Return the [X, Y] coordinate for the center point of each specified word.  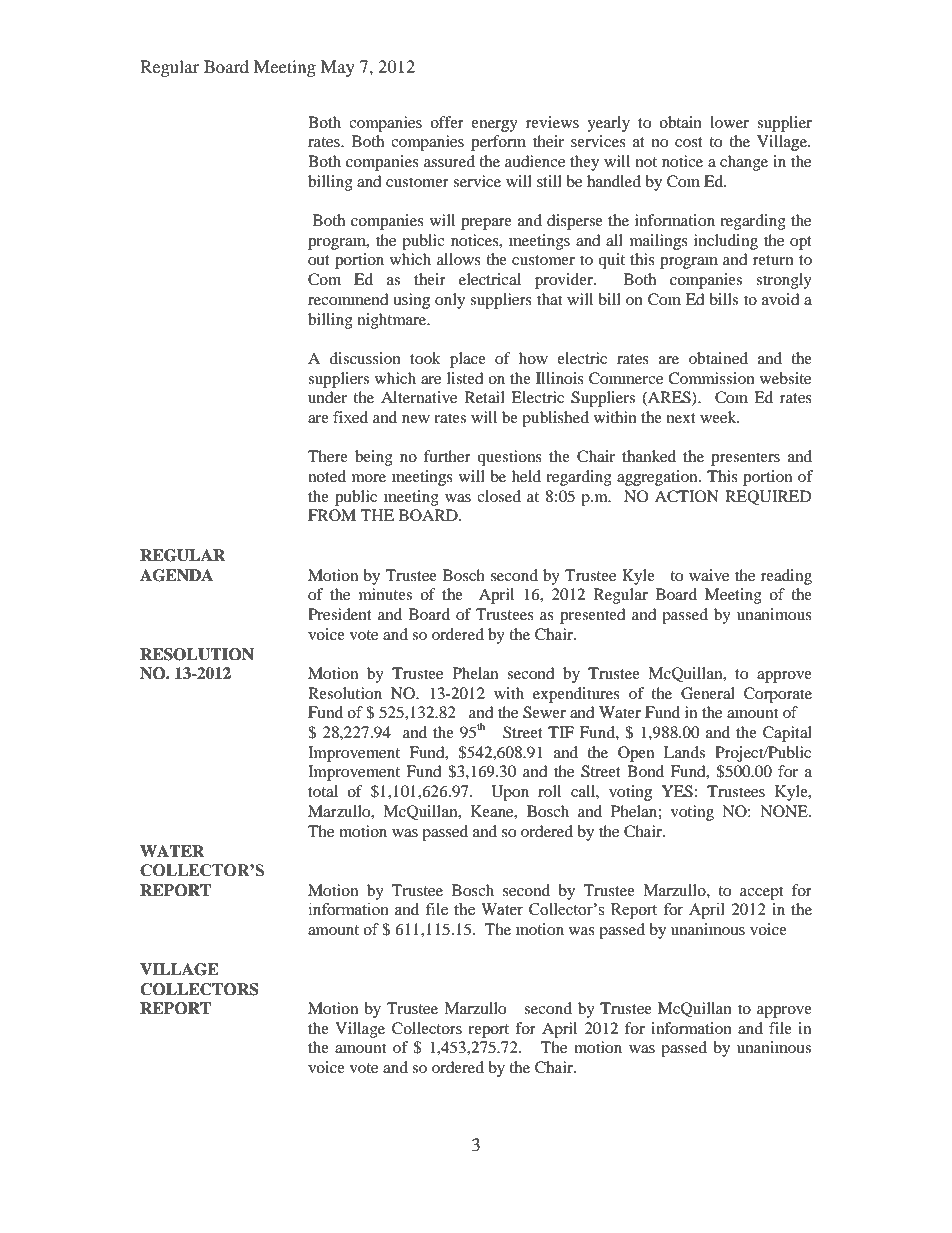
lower [729, 122]
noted [327, 476]
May [338, 68]
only [450, 301]
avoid [781, 299]
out [319, 260]
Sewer [544, 712]
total [323, 791]
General [708, 693]
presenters [745, 459]
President [340, 614]
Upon [510, 793]
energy [494, 126]
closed [499, 496]
